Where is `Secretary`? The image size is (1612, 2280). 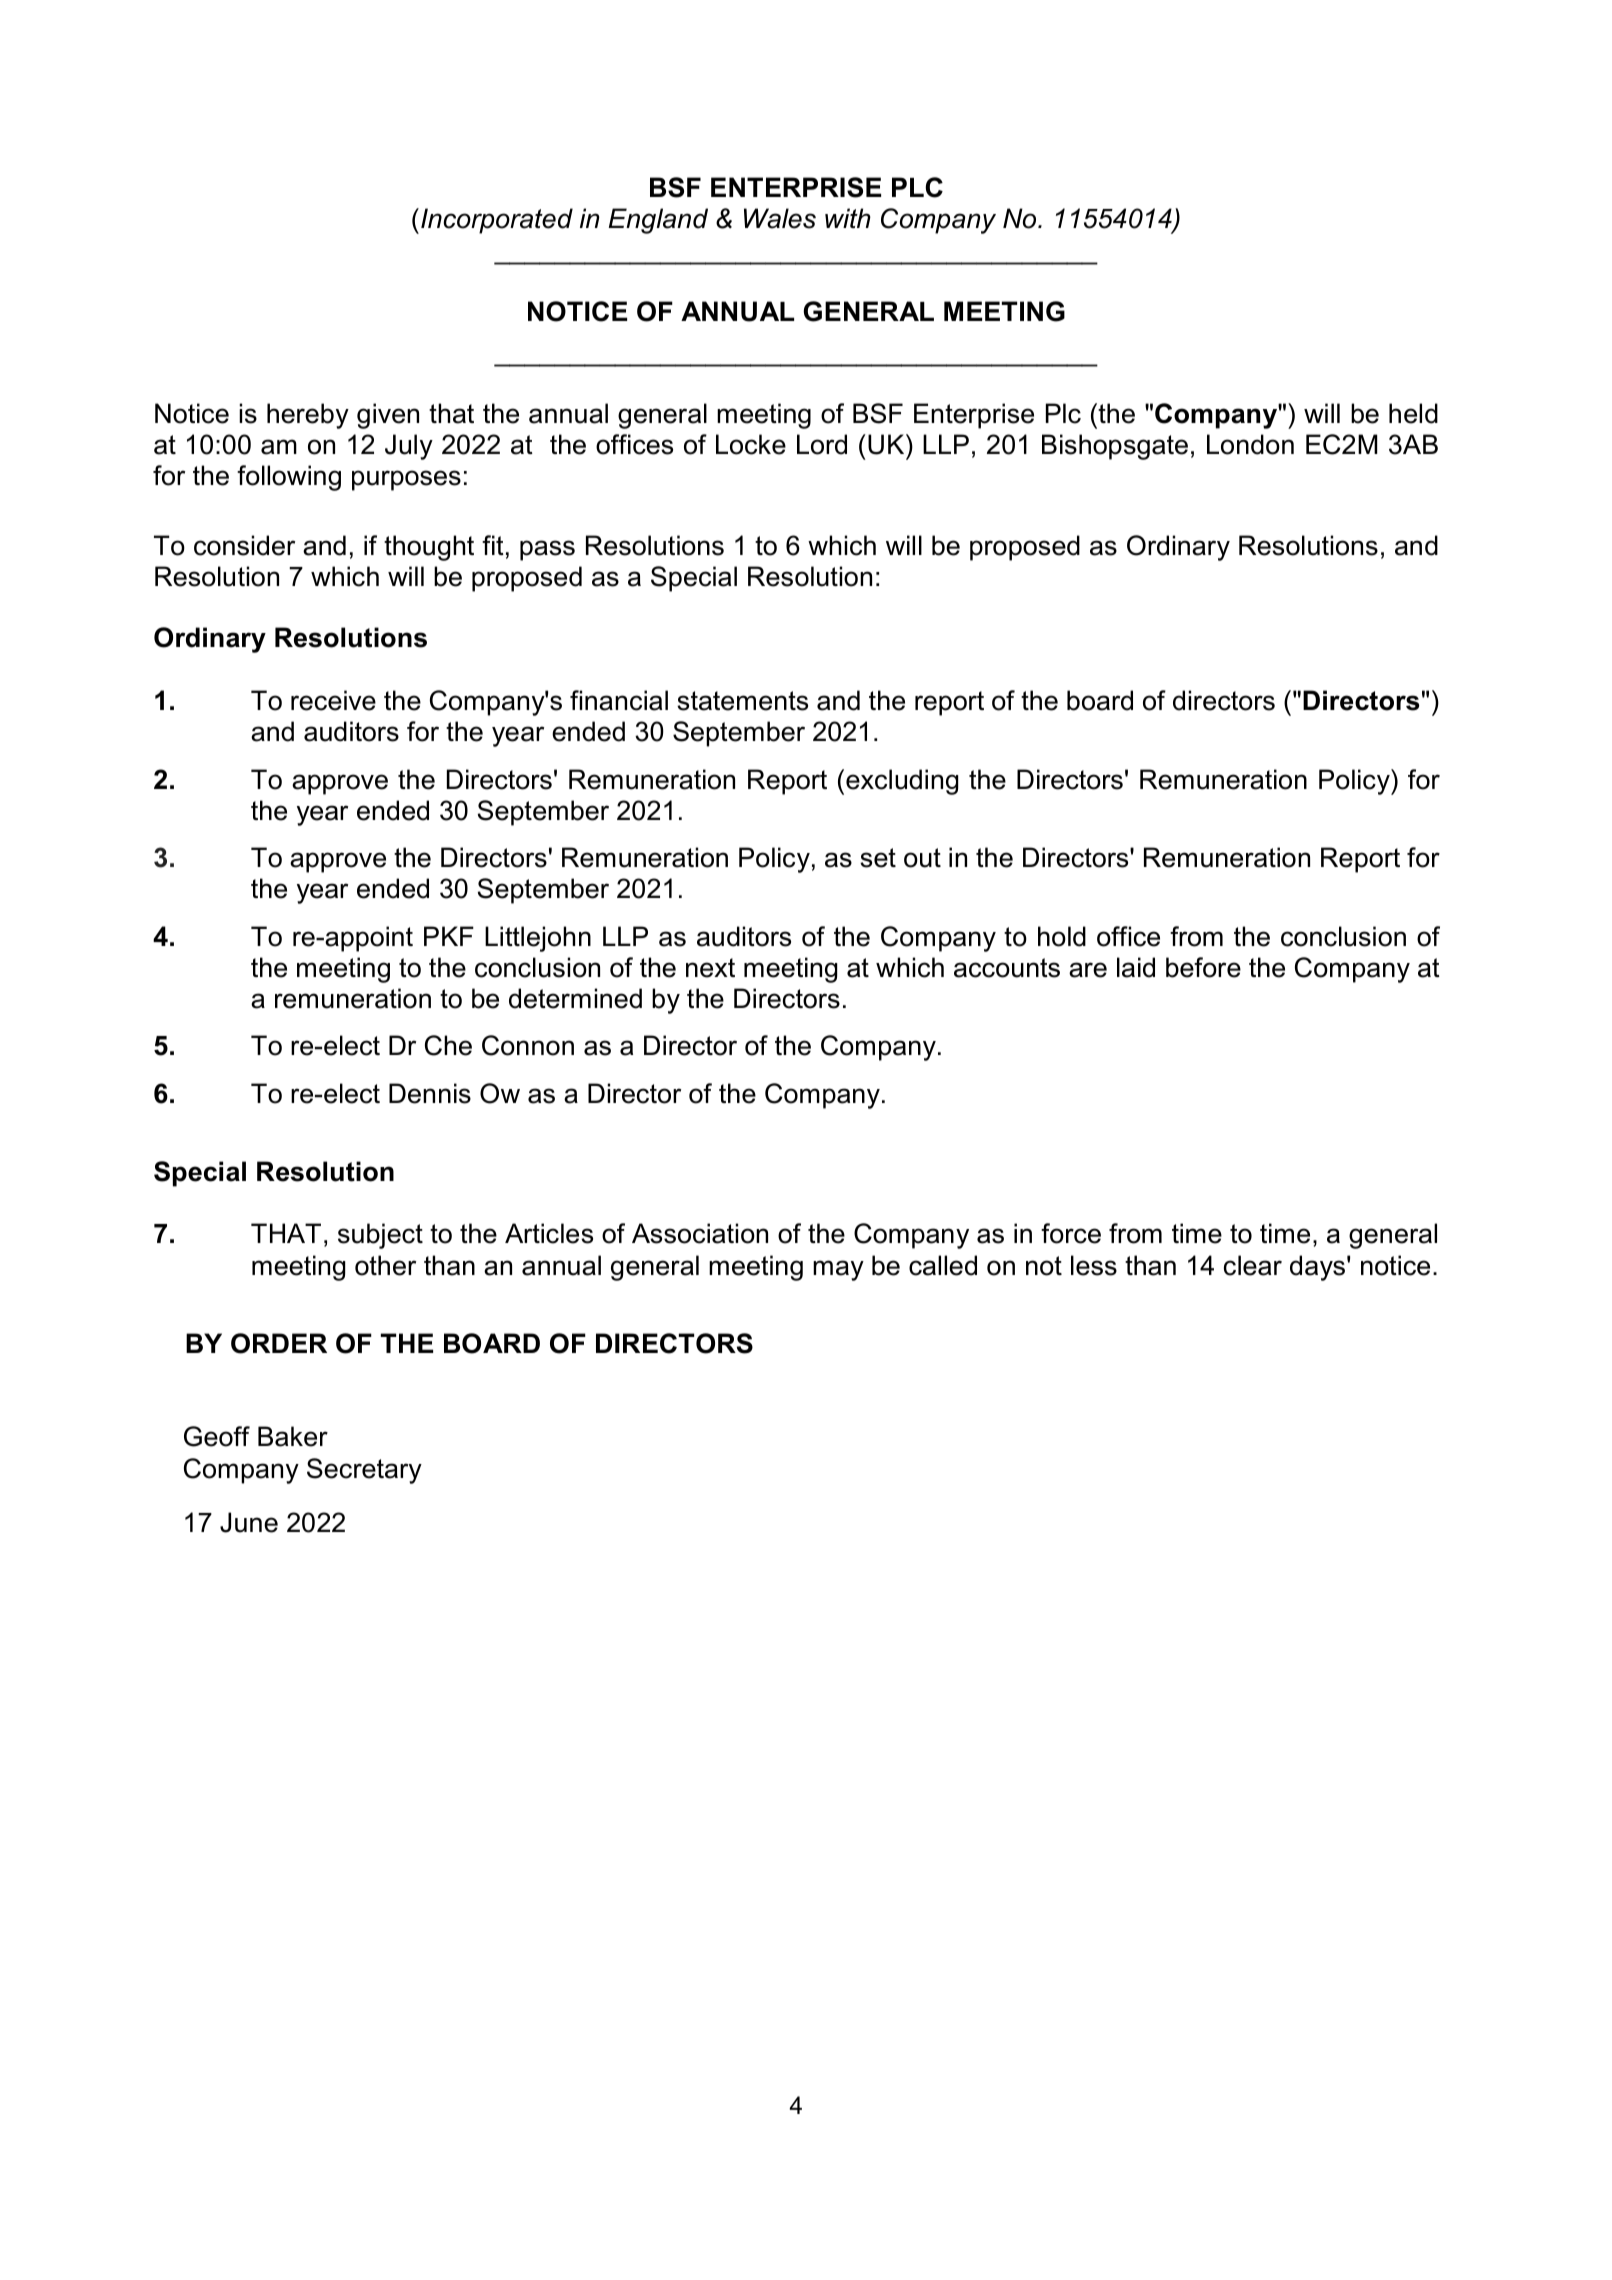
Secretary is located at coordinates (364, 1471).
